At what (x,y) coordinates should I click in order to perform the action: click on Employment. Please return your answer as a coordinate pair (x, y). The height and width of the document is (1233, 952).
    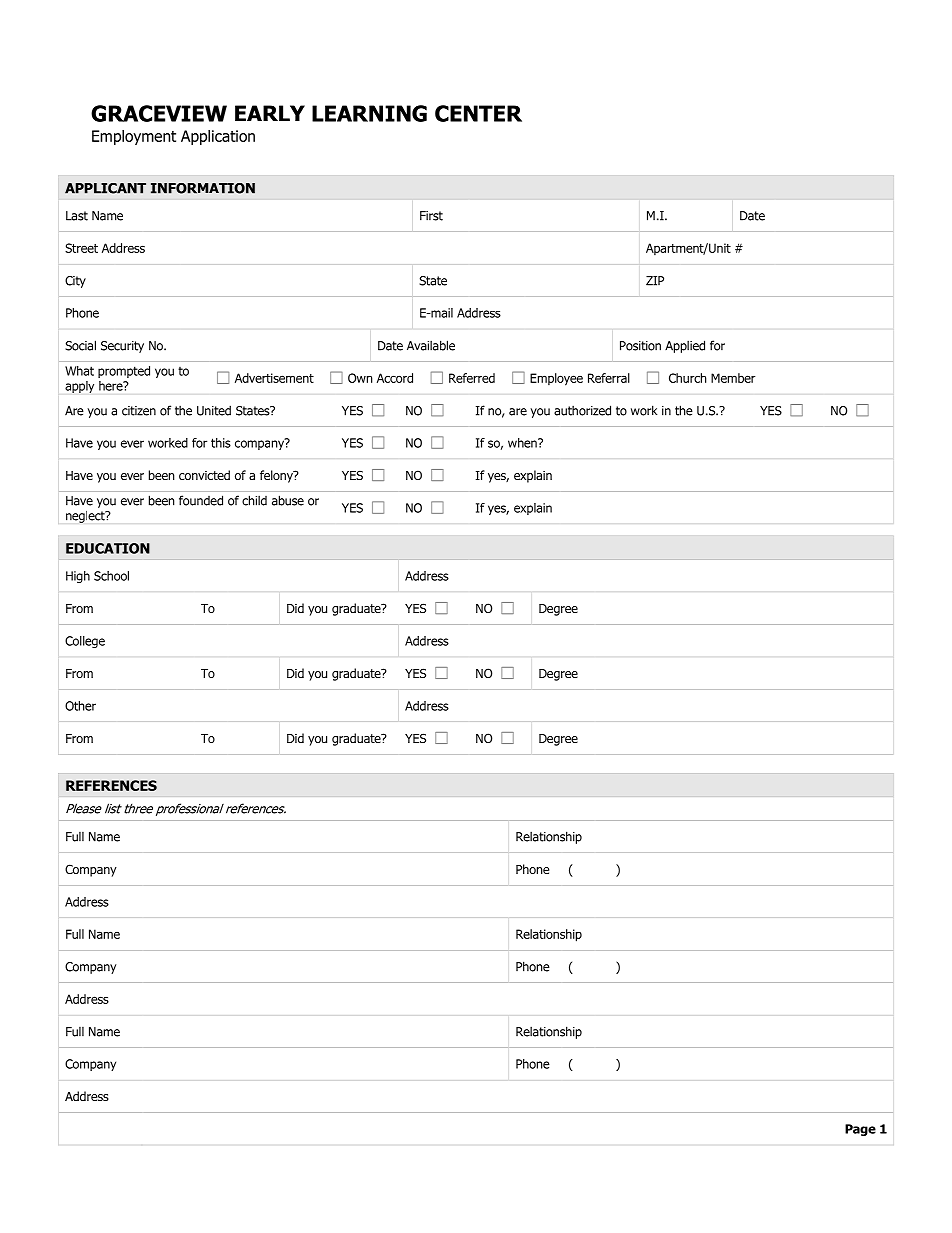
    Looking at the image, I should click on (134, 137).
